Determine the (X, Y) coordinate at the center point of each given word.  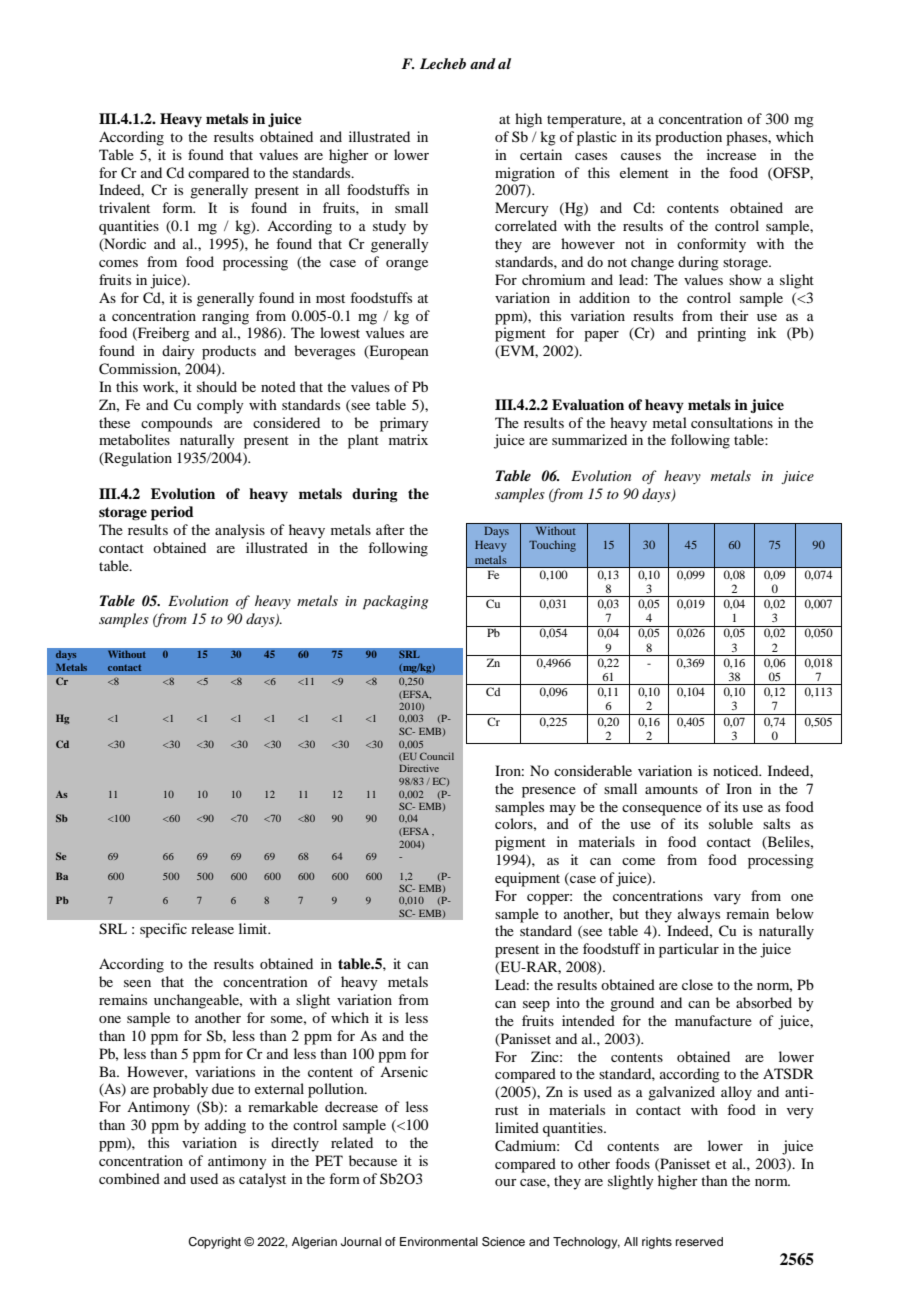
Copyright (214, 1243)
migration (525, 174)
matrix (408, 439)
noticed (737, 770)
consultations (732, 422)
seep (536, 1006)
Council (437, 756)
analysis (240, 531)
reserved (699, 1241)
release (212, 928)
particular (689, 950)
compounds (176, 424)
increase (731, 154)
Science (503, 1242)
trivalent (124, 207)
